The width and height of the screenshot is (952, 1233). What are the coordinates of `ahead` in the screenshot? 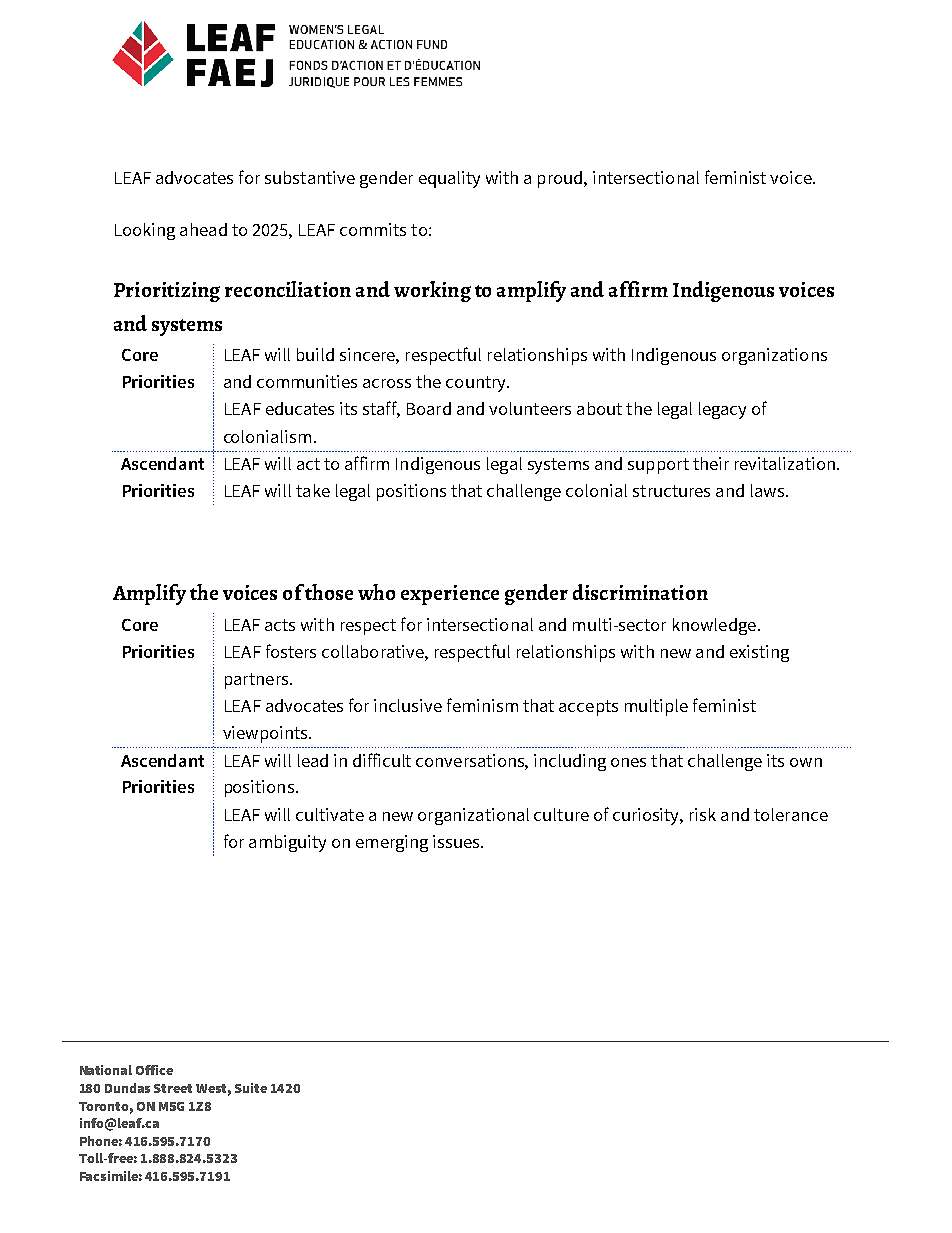 It's located at (203, 229).
